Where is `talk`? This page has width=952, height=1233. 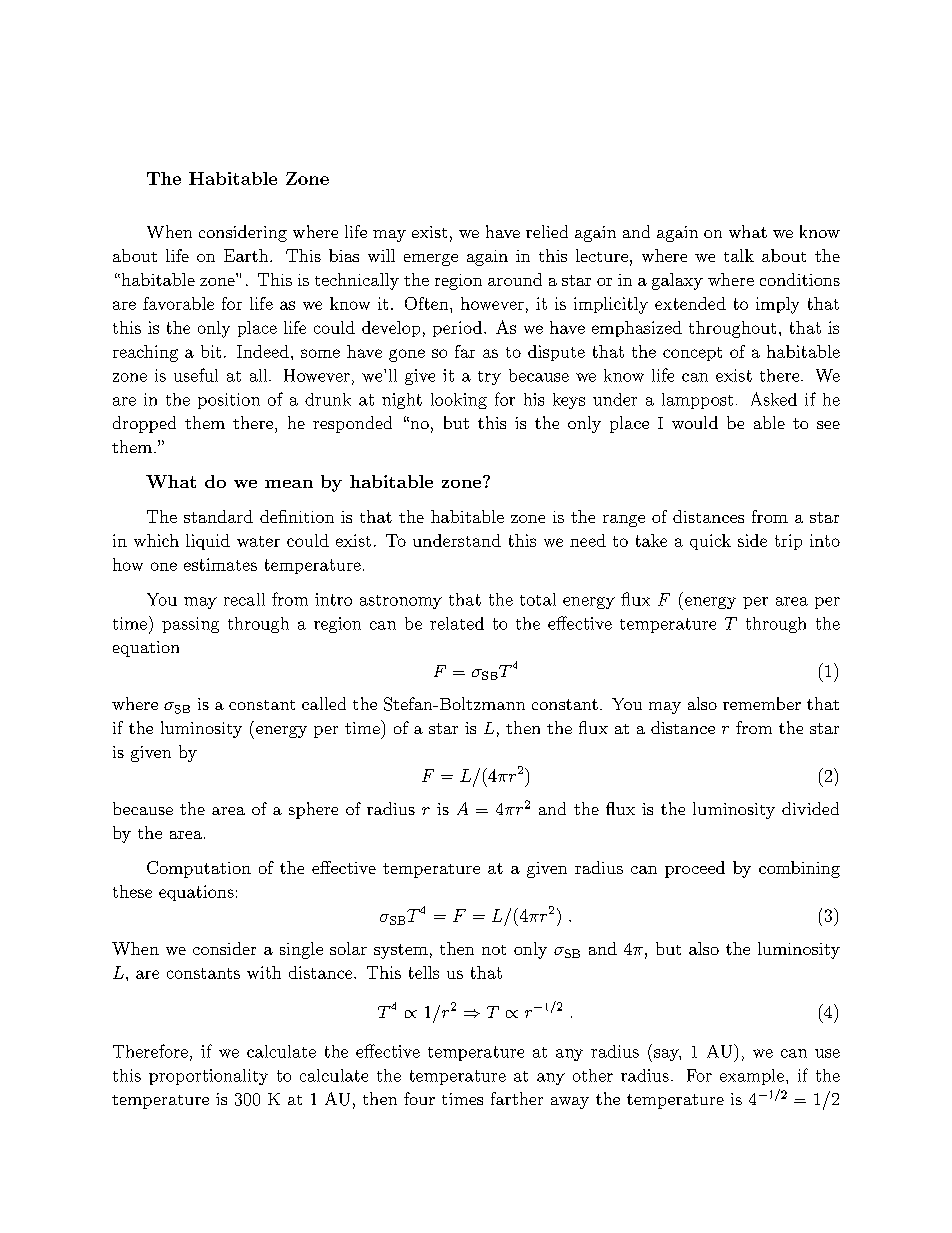
talk is located at coordinates (739, 255).
